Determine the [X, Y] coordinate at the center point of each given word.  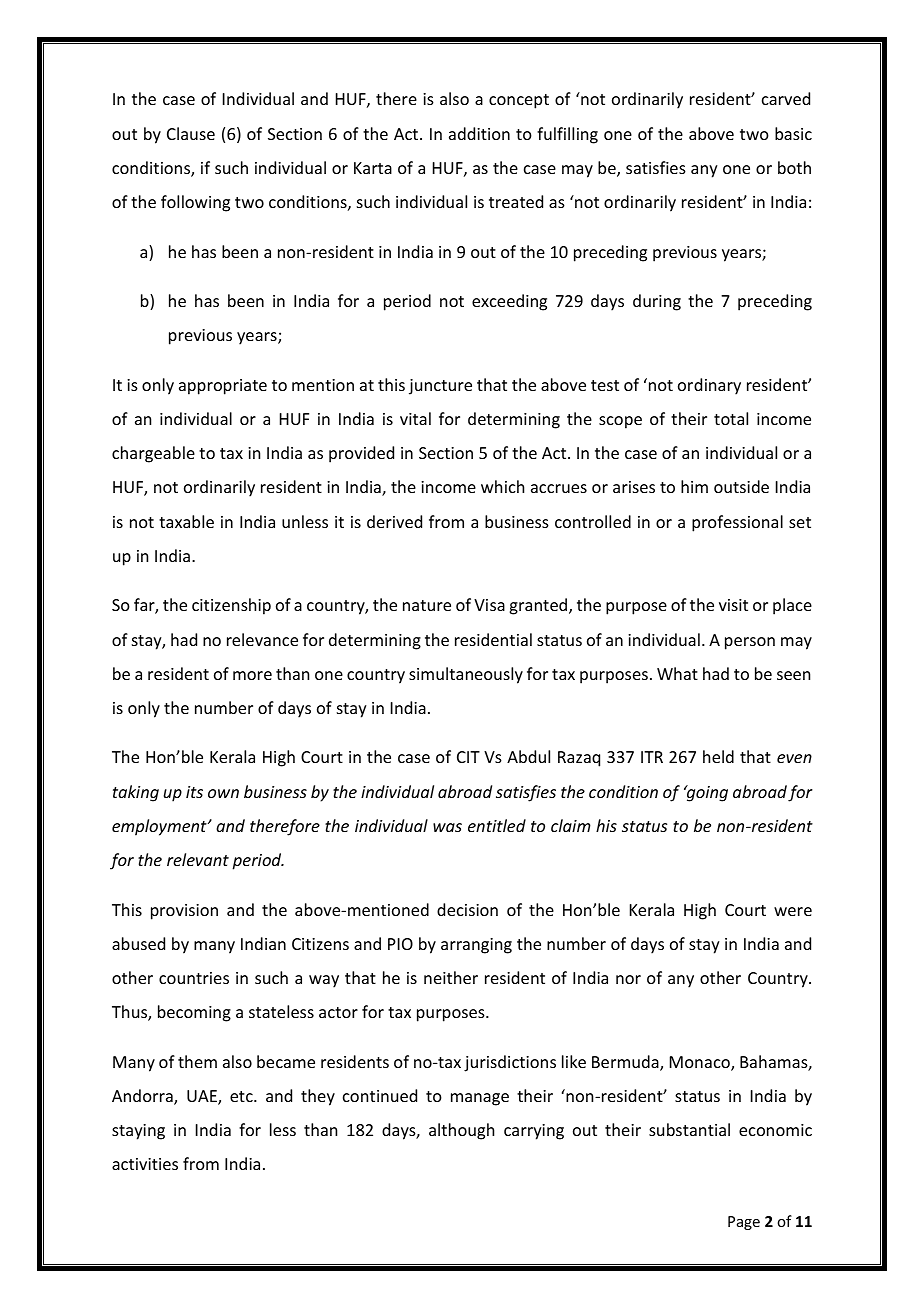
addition [479, 133]
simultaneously [466, 675]
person [750, 643]
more [252, 675]
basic [793, 133]
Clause [191, 133]
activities [145, 1164]
